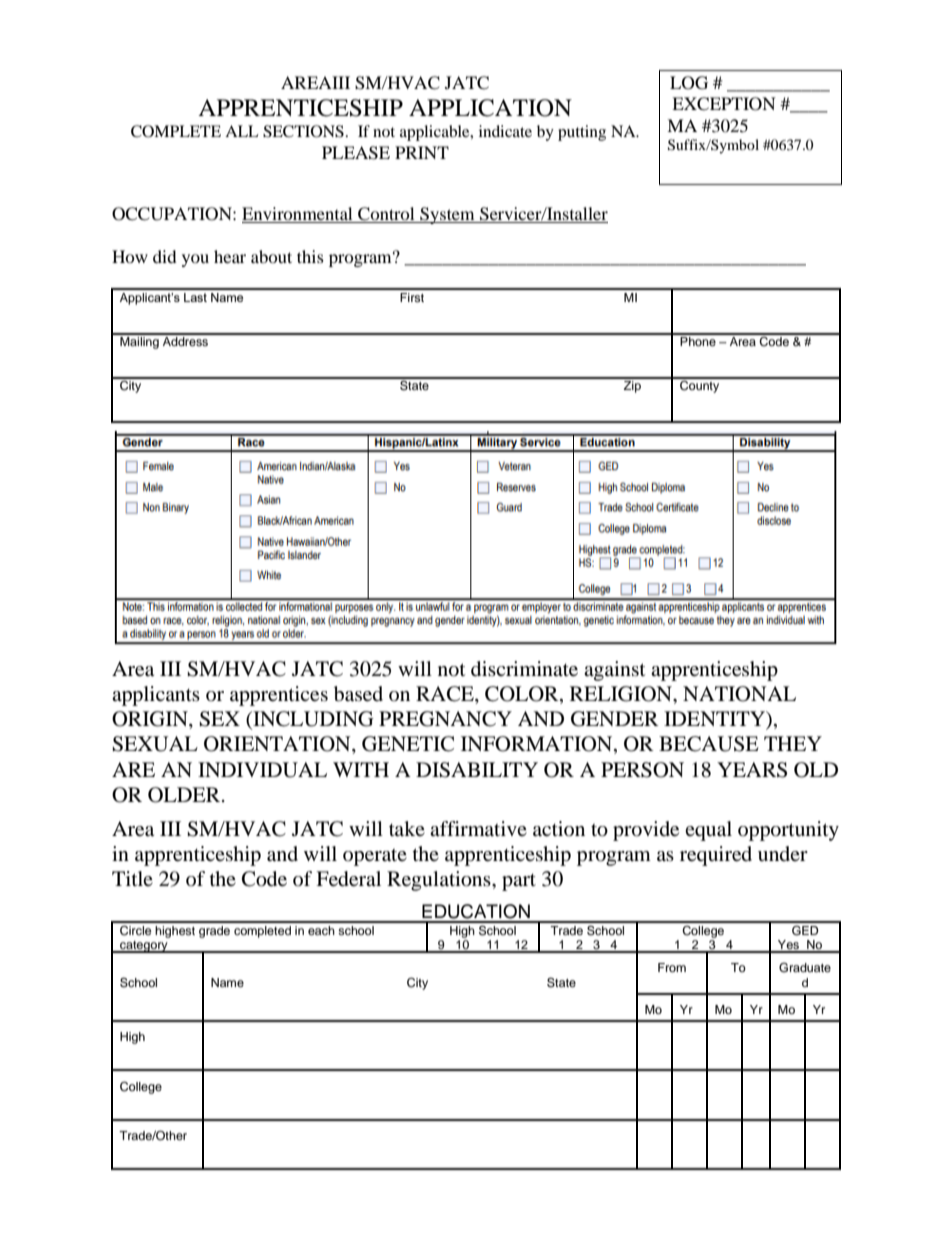  I want to click on PREGNANCY, so click(445, 719).
